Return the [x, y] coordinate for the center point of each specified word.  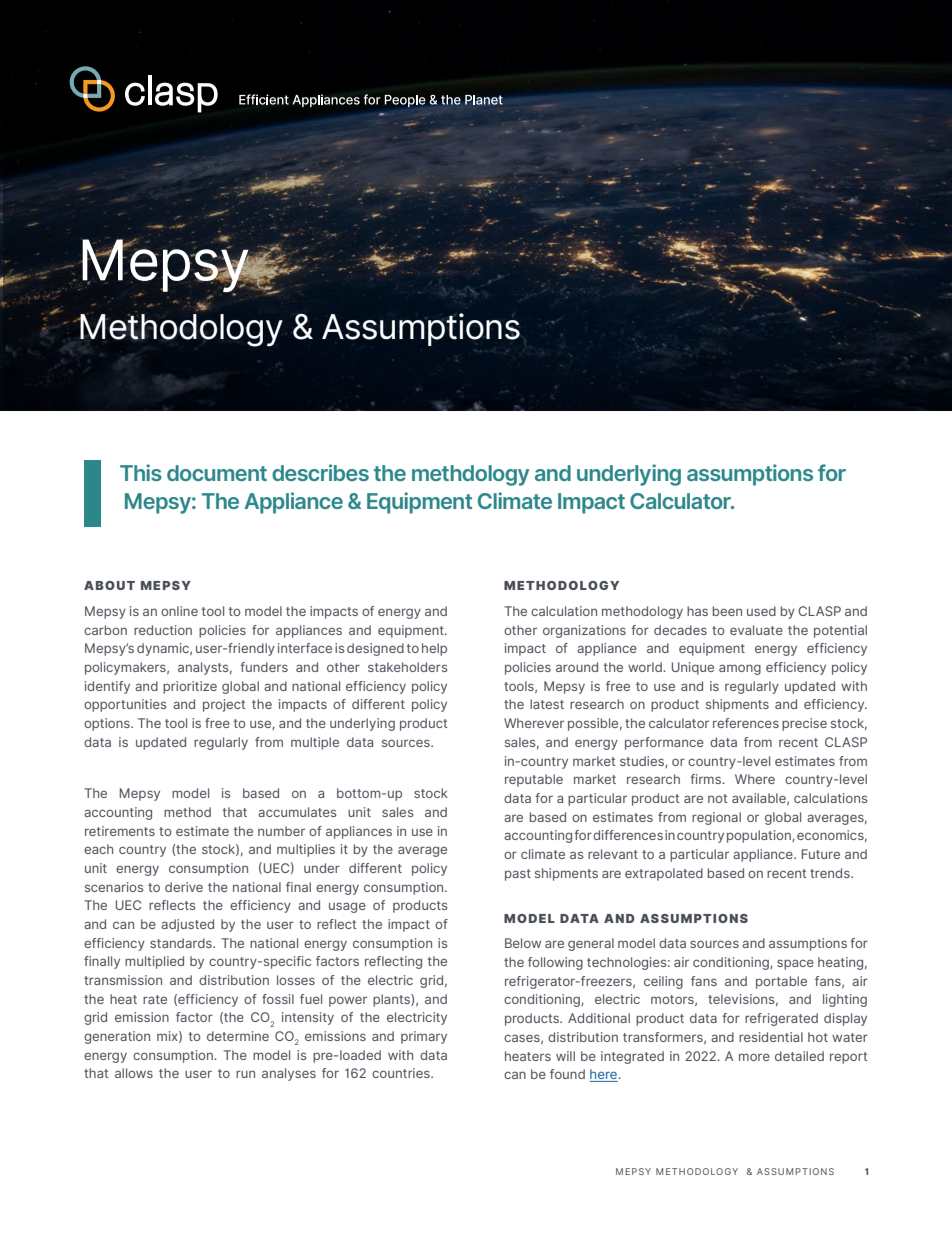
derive [184, 887]
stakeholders [407, 667]
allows [134, 1073]
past [518, 875]
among [740, 669]
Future [821, 854]
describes [320, 472]
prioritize [190, 687]
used [761, 611]
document [217, 473]
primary [424, 1037]
